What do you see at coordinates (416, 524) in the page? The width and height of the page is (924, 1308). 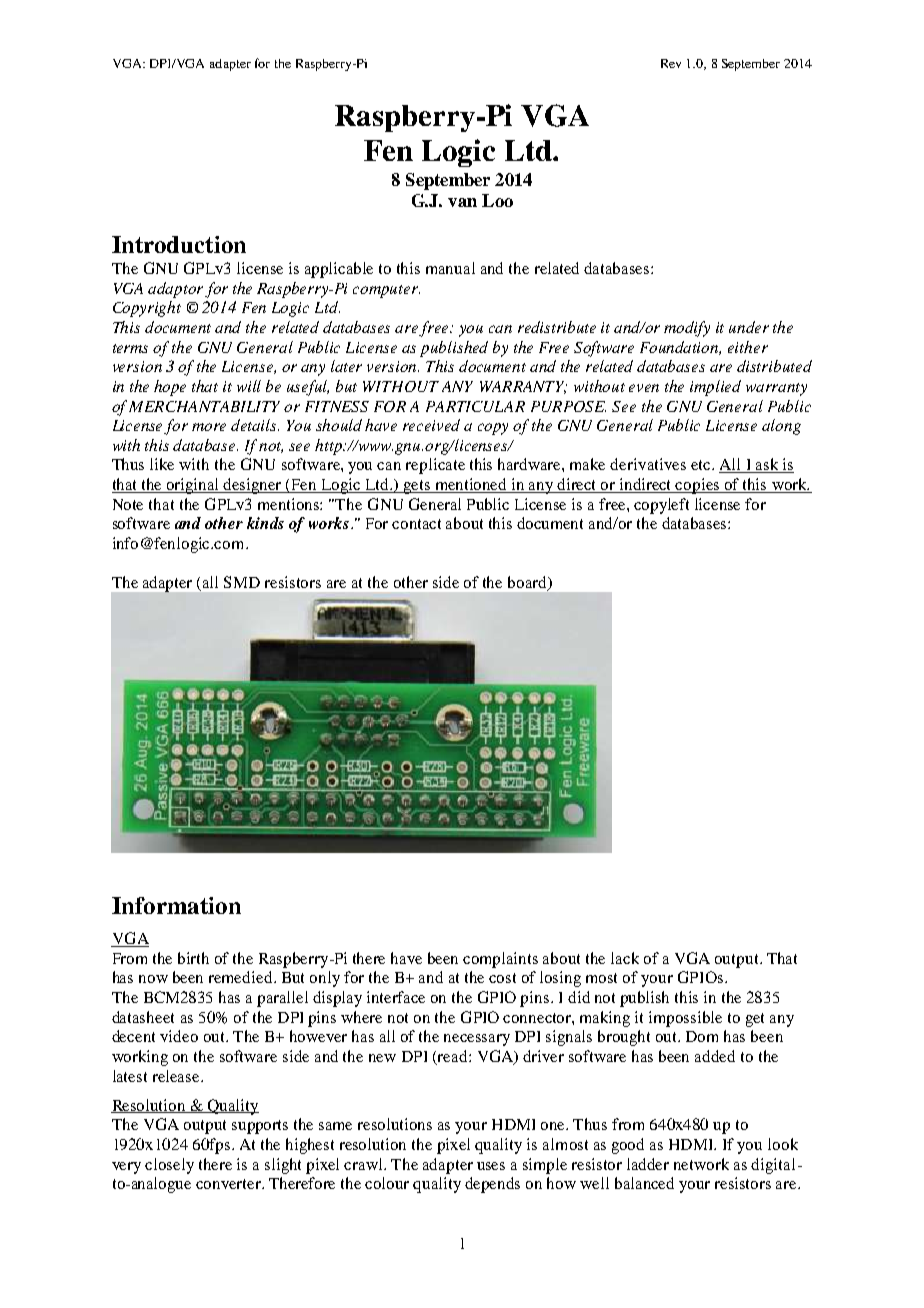 I see `contact` at bounding box center [416, 524].
